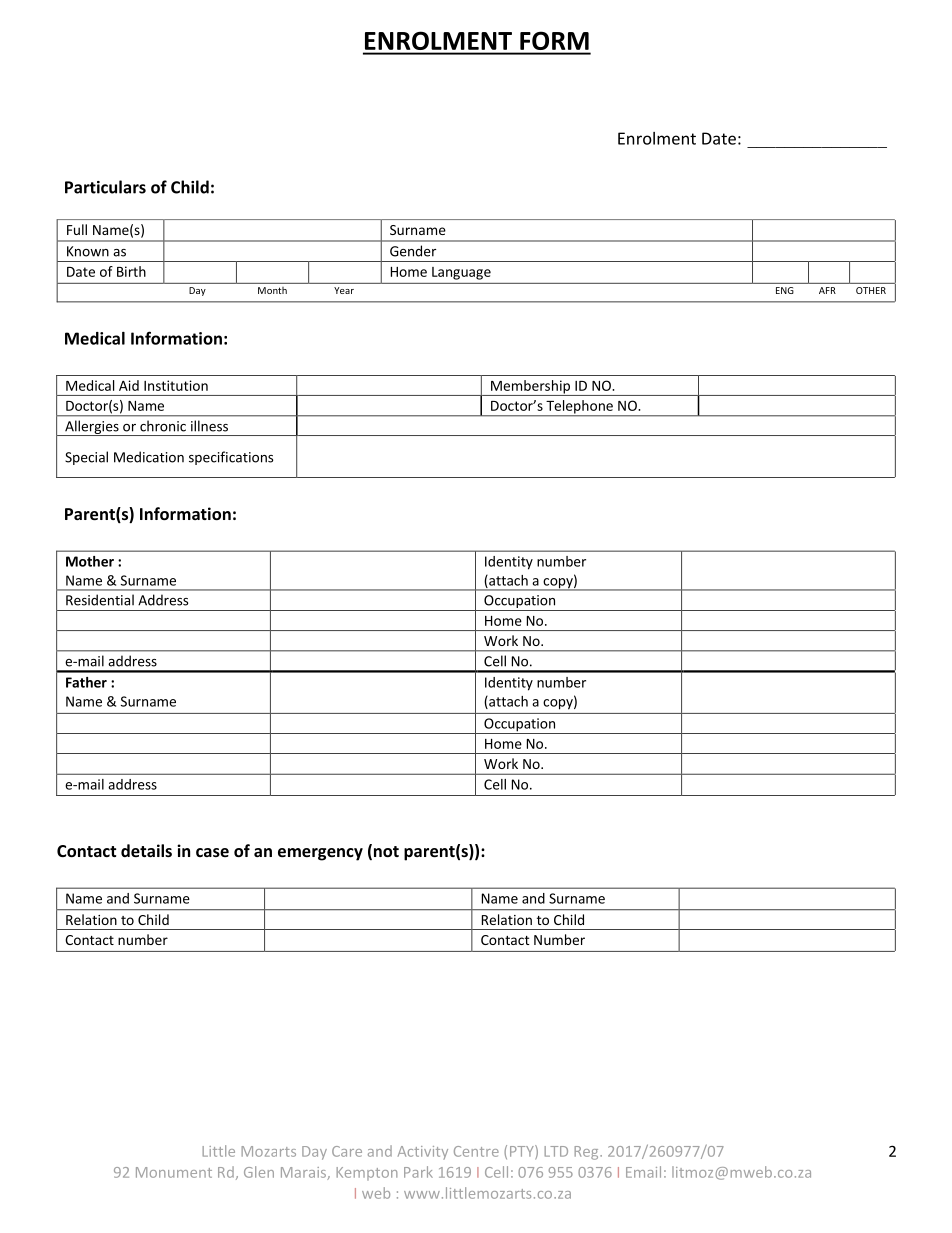  What do you see at coordinates (579, 408) in the screenshot?
I see `Telephone` at bounding box center [579, 408].
